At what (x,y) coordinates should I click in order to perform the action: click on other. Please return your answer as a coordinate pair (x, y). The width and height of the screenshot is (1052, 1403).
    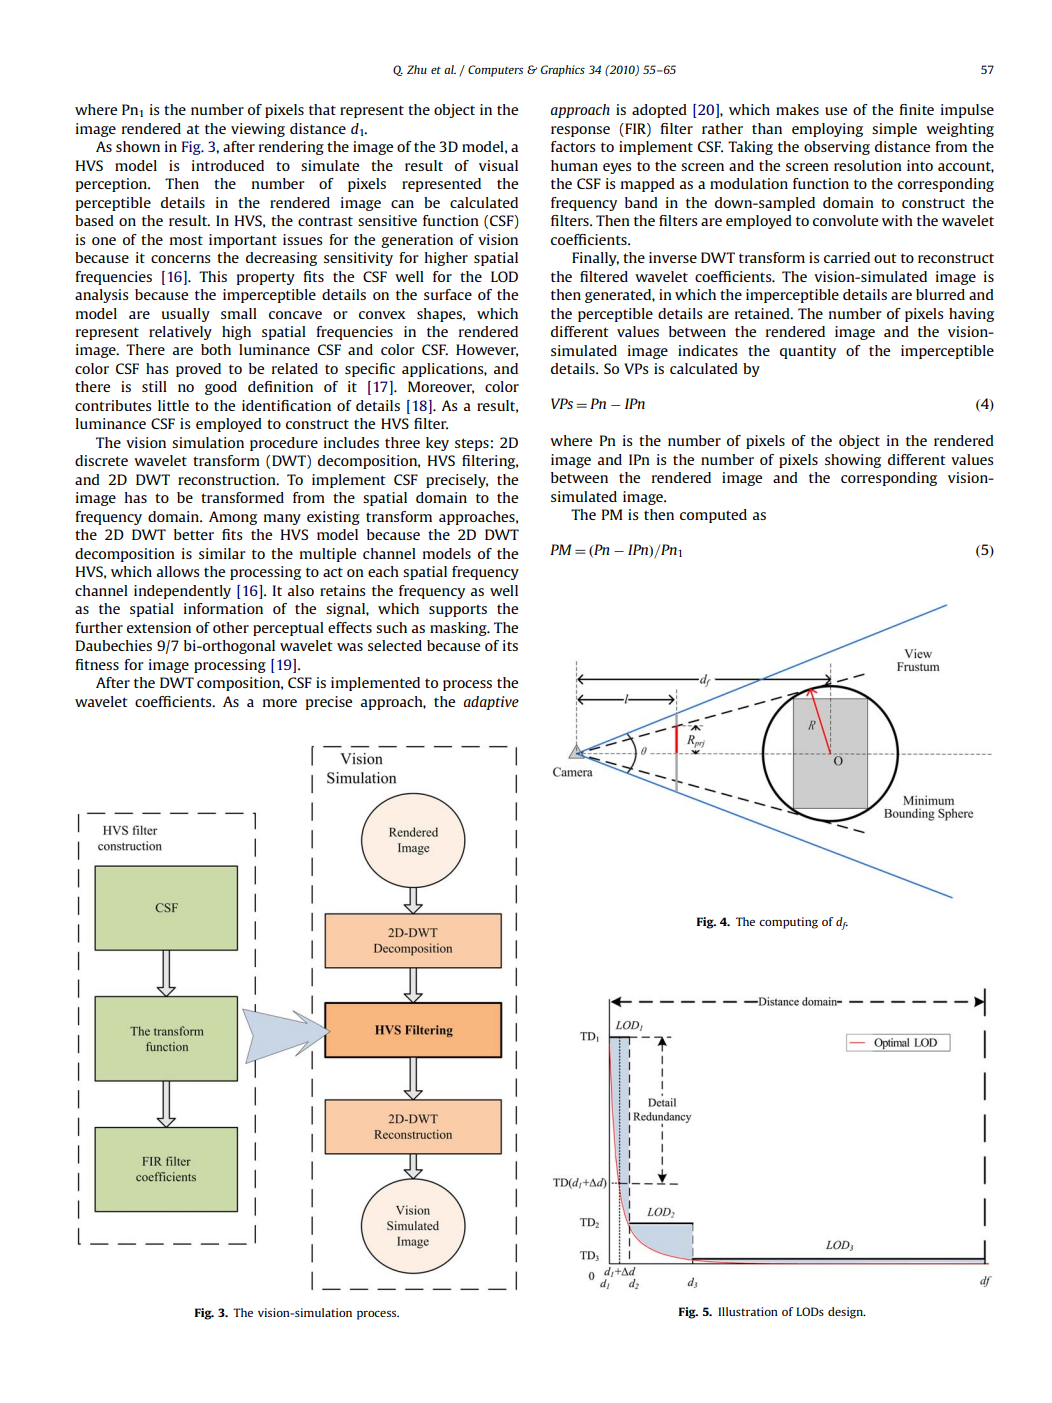
    Looking at the image, I should click on (231, 627).
